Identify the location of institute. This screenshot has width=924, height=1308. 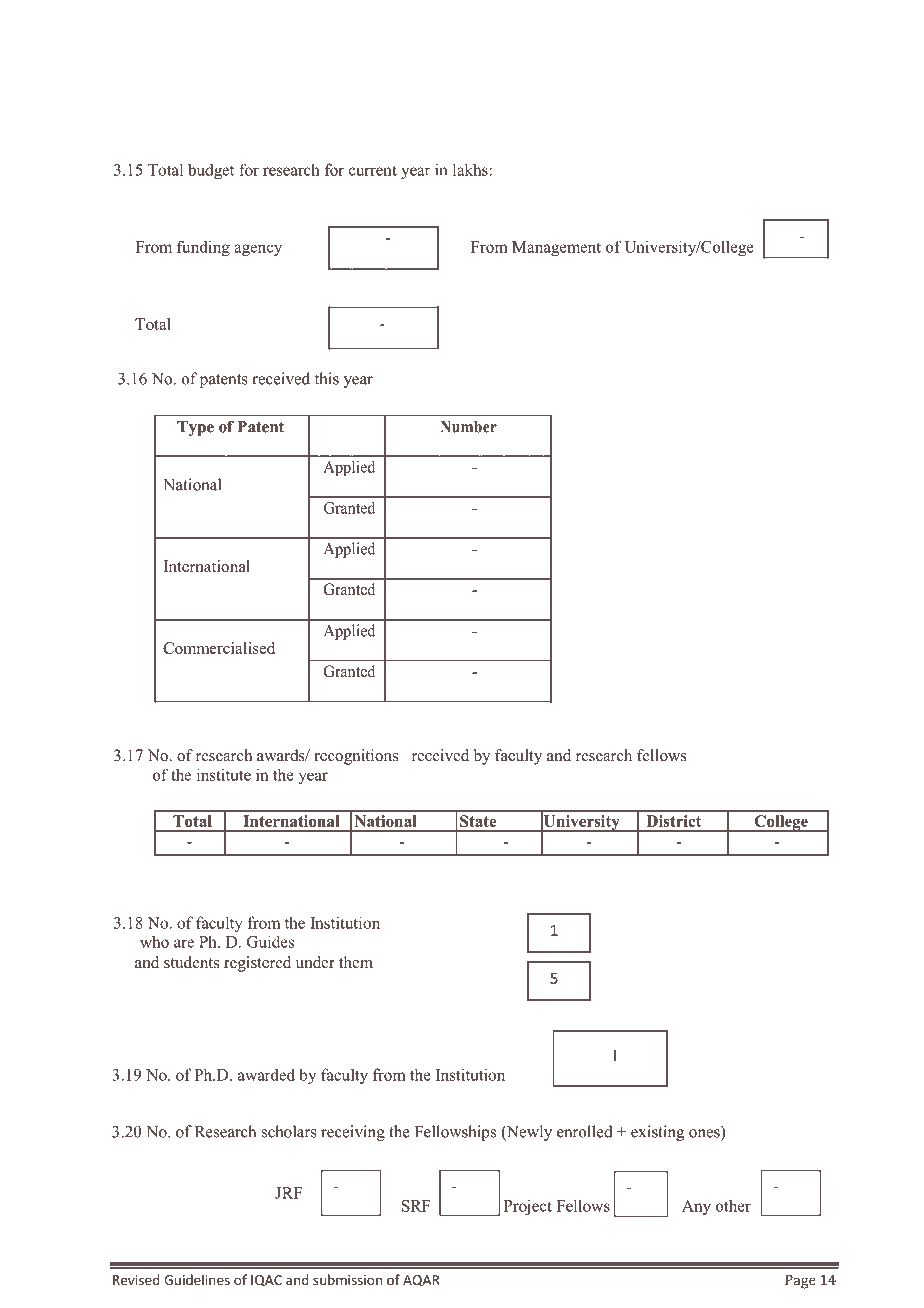
(224, 774).
